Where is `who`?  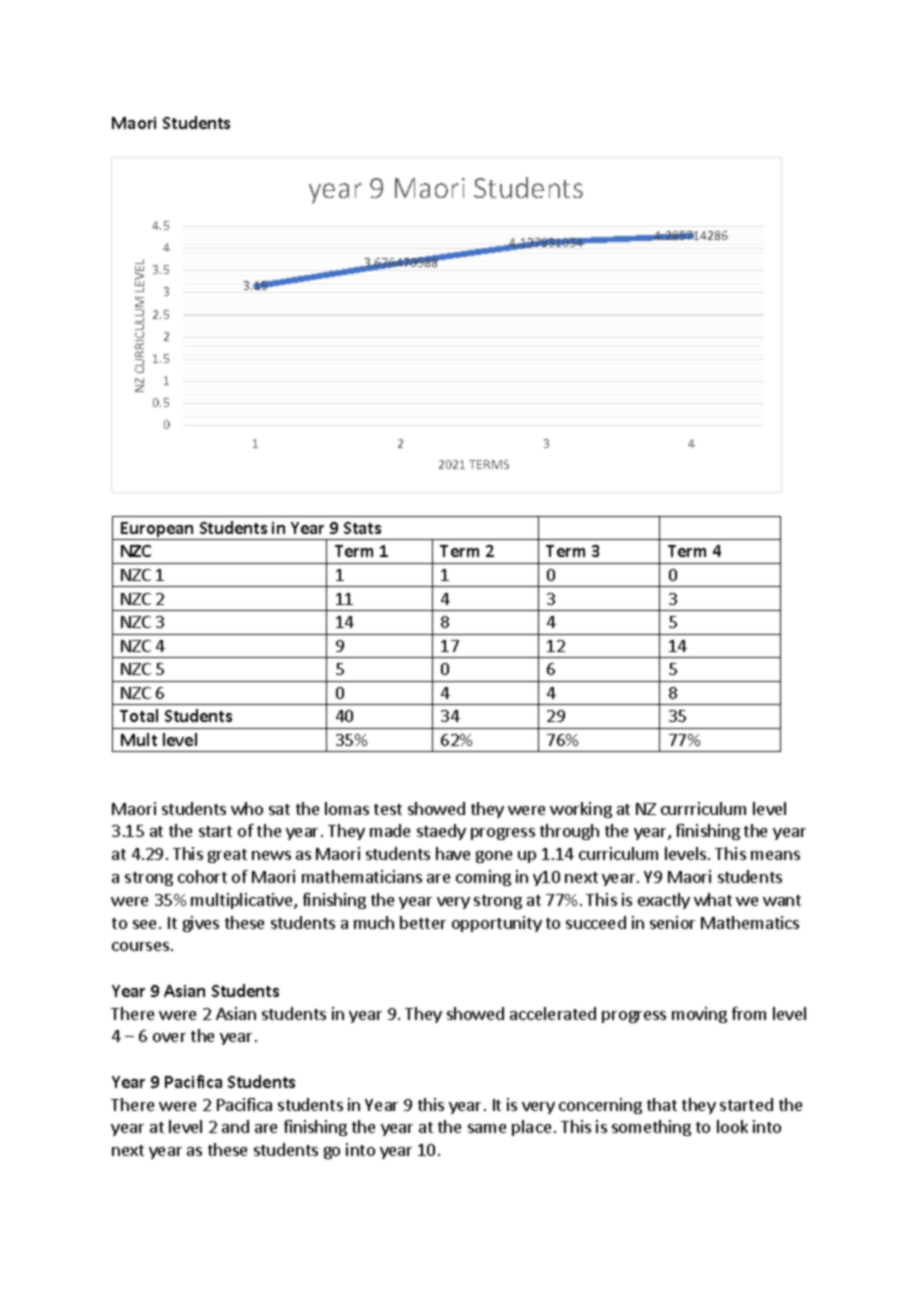
who is located at coordinates (247, 808).
